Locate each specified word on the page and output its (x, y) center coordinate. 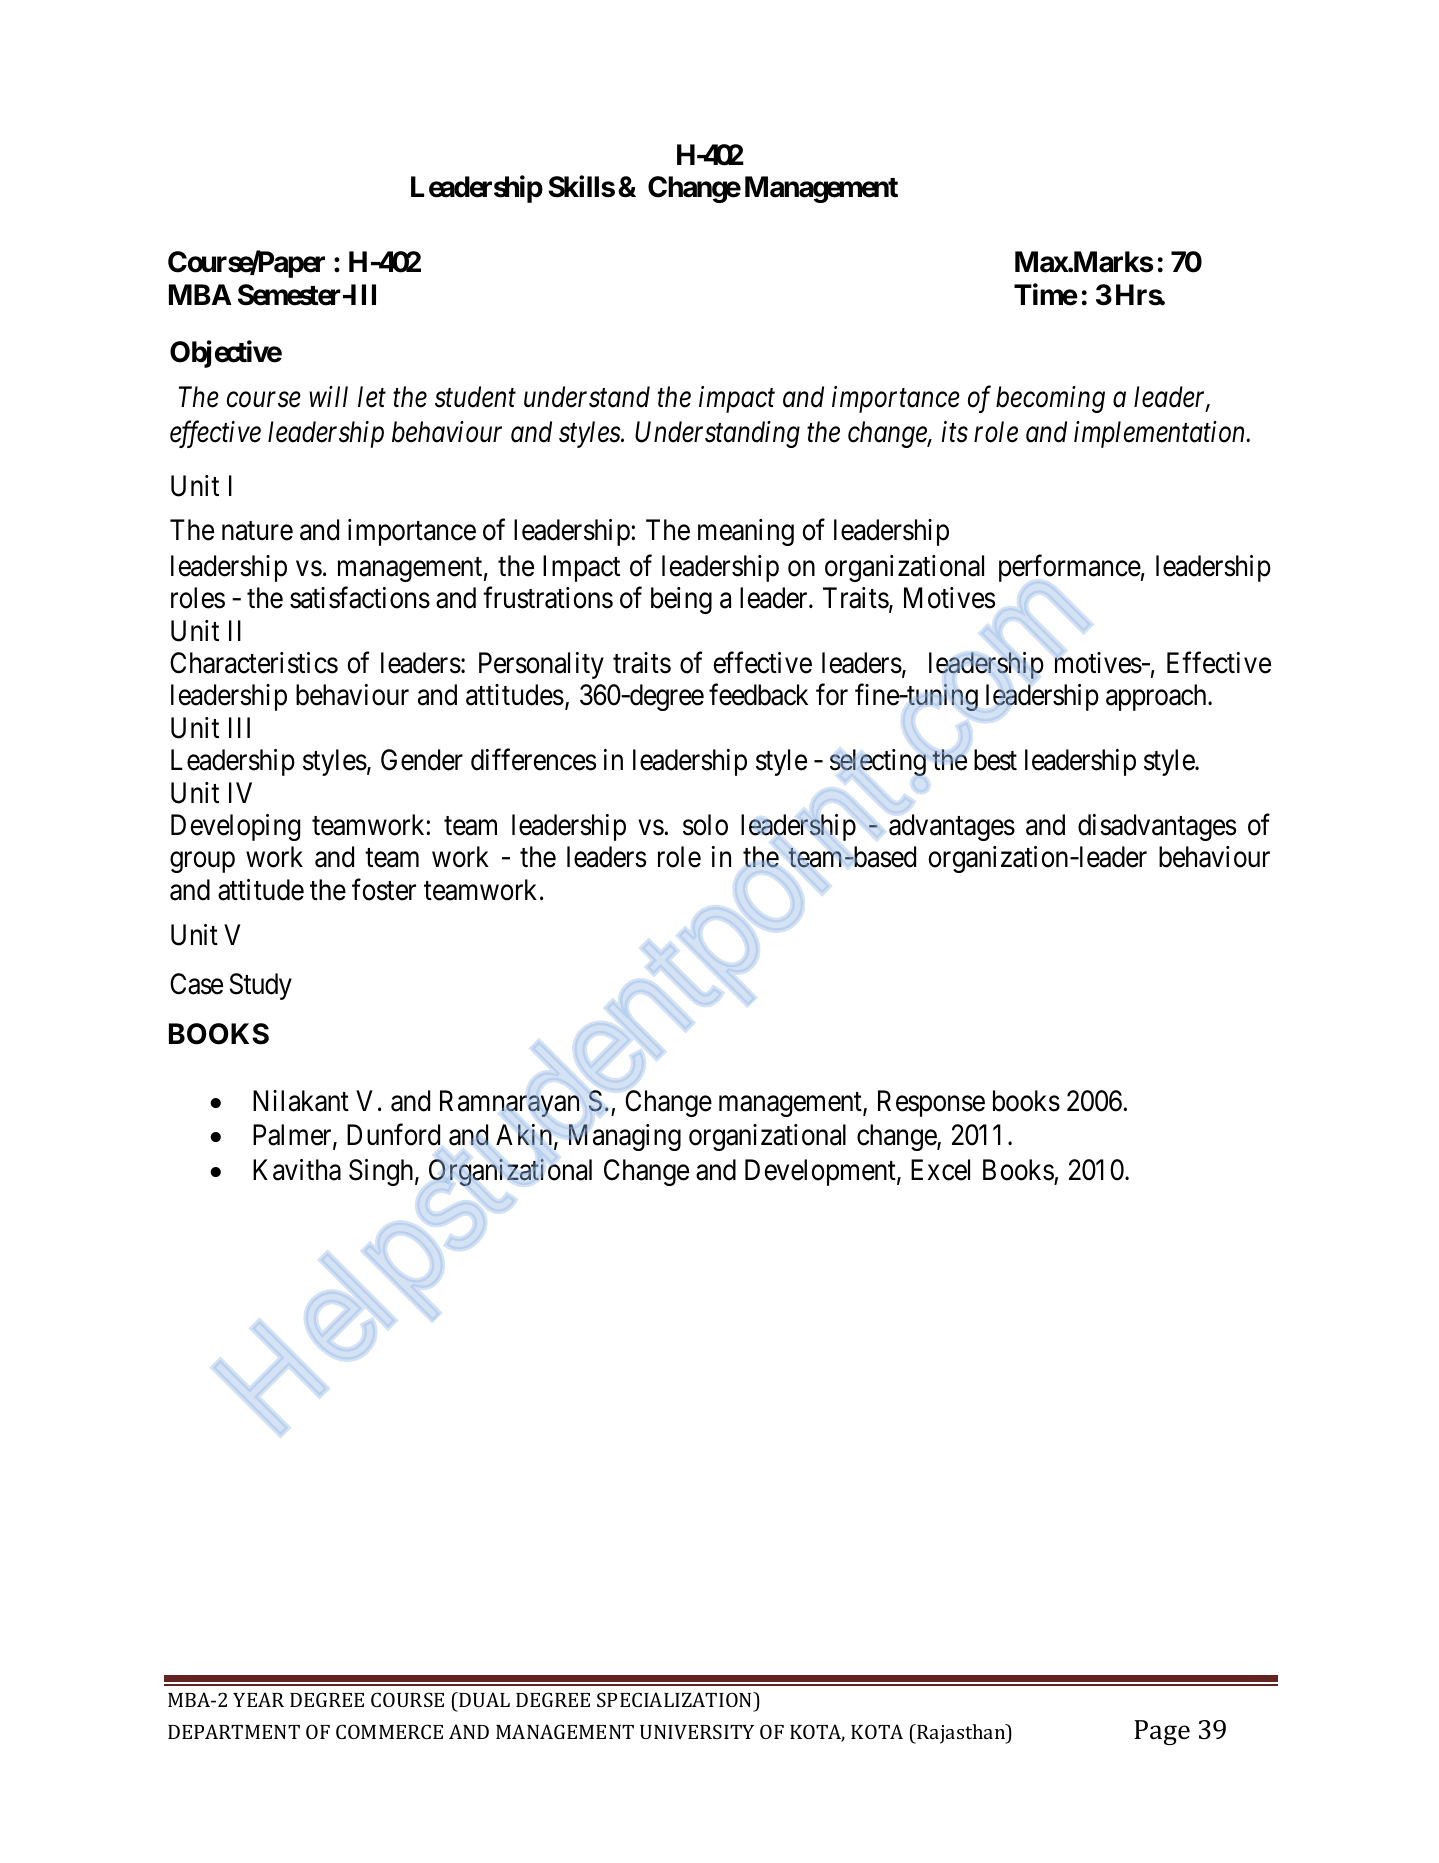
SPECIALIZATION (676, 1701)
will (328, 396)
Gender (422, 760)
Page (1162, 1732)
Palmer (293, 1136)
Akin (525, 1136)
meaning (746, 532)
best (995, 760)
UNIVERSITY (697, 1731)
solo (705, 825)
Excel (940, 1170)
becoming (1050, 399)
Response (931, 1103)
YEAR (258, 1699)
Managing (624, 1137)
